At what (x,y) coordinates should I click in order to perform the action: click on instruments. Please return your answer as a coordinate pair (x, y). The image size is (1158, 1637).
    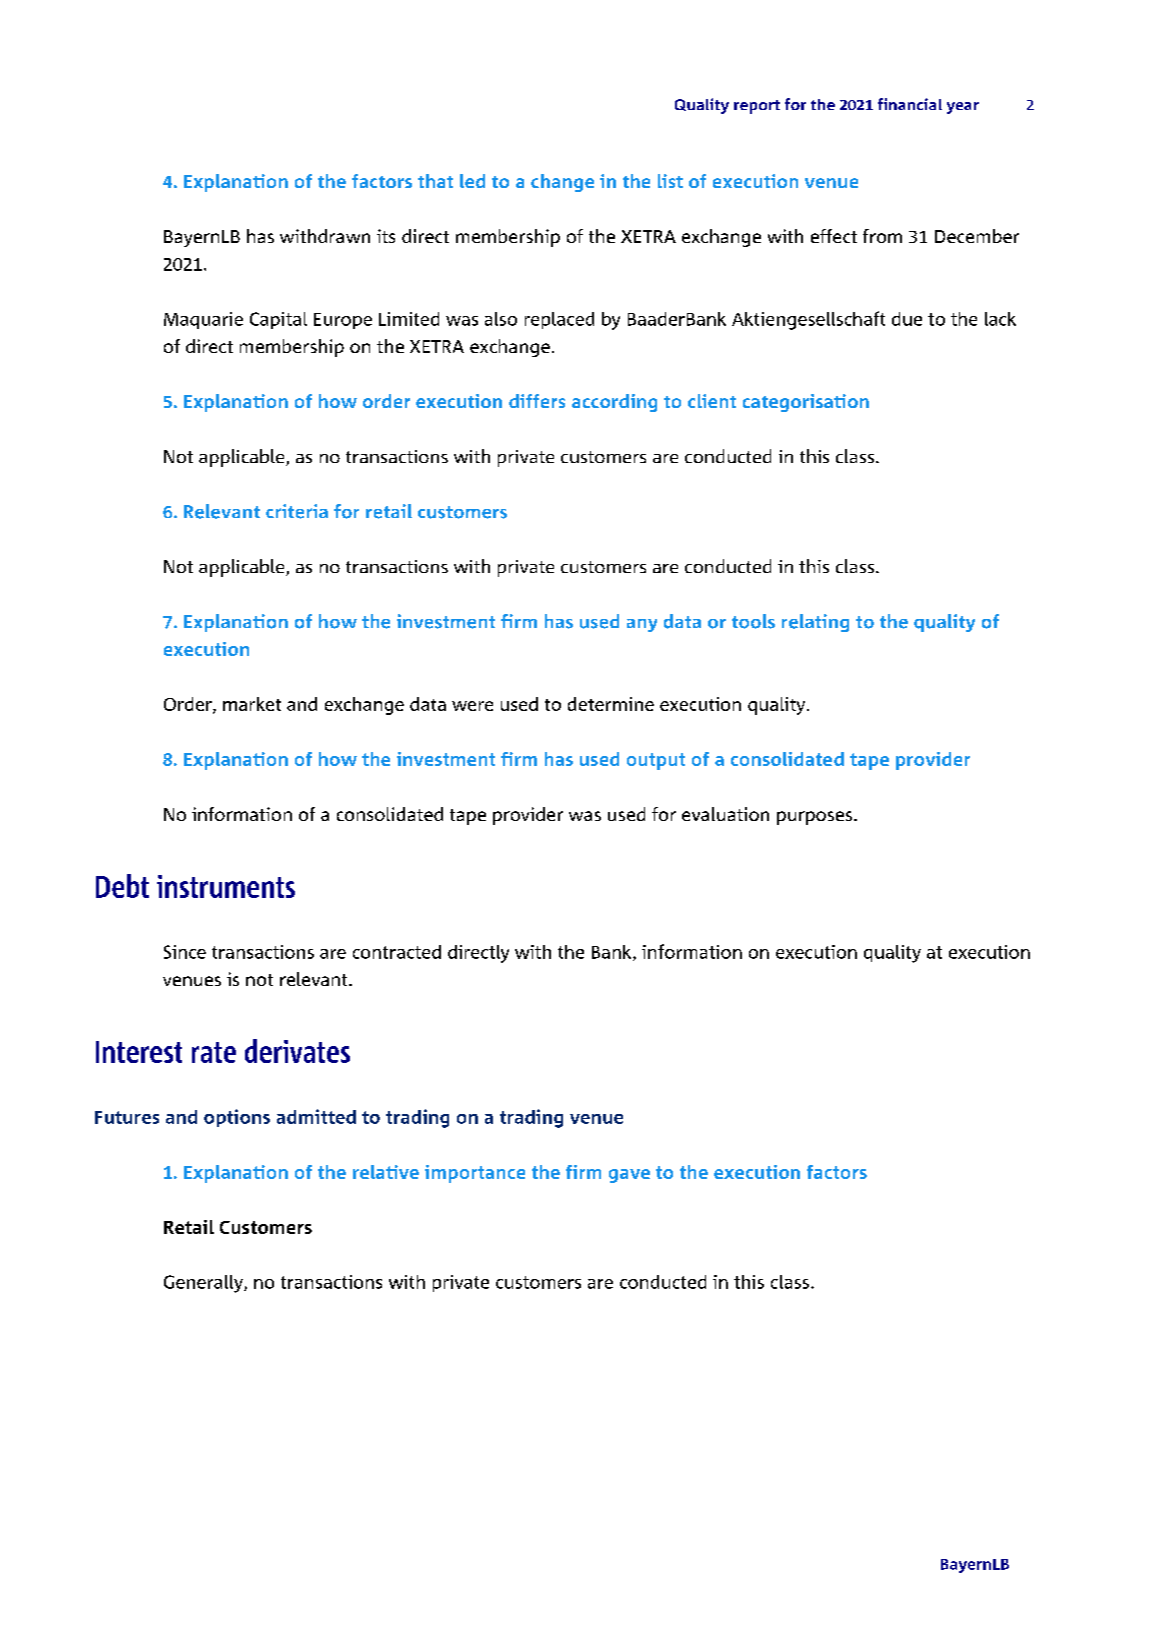
    Looking at the image, I should click on (226, 886).
